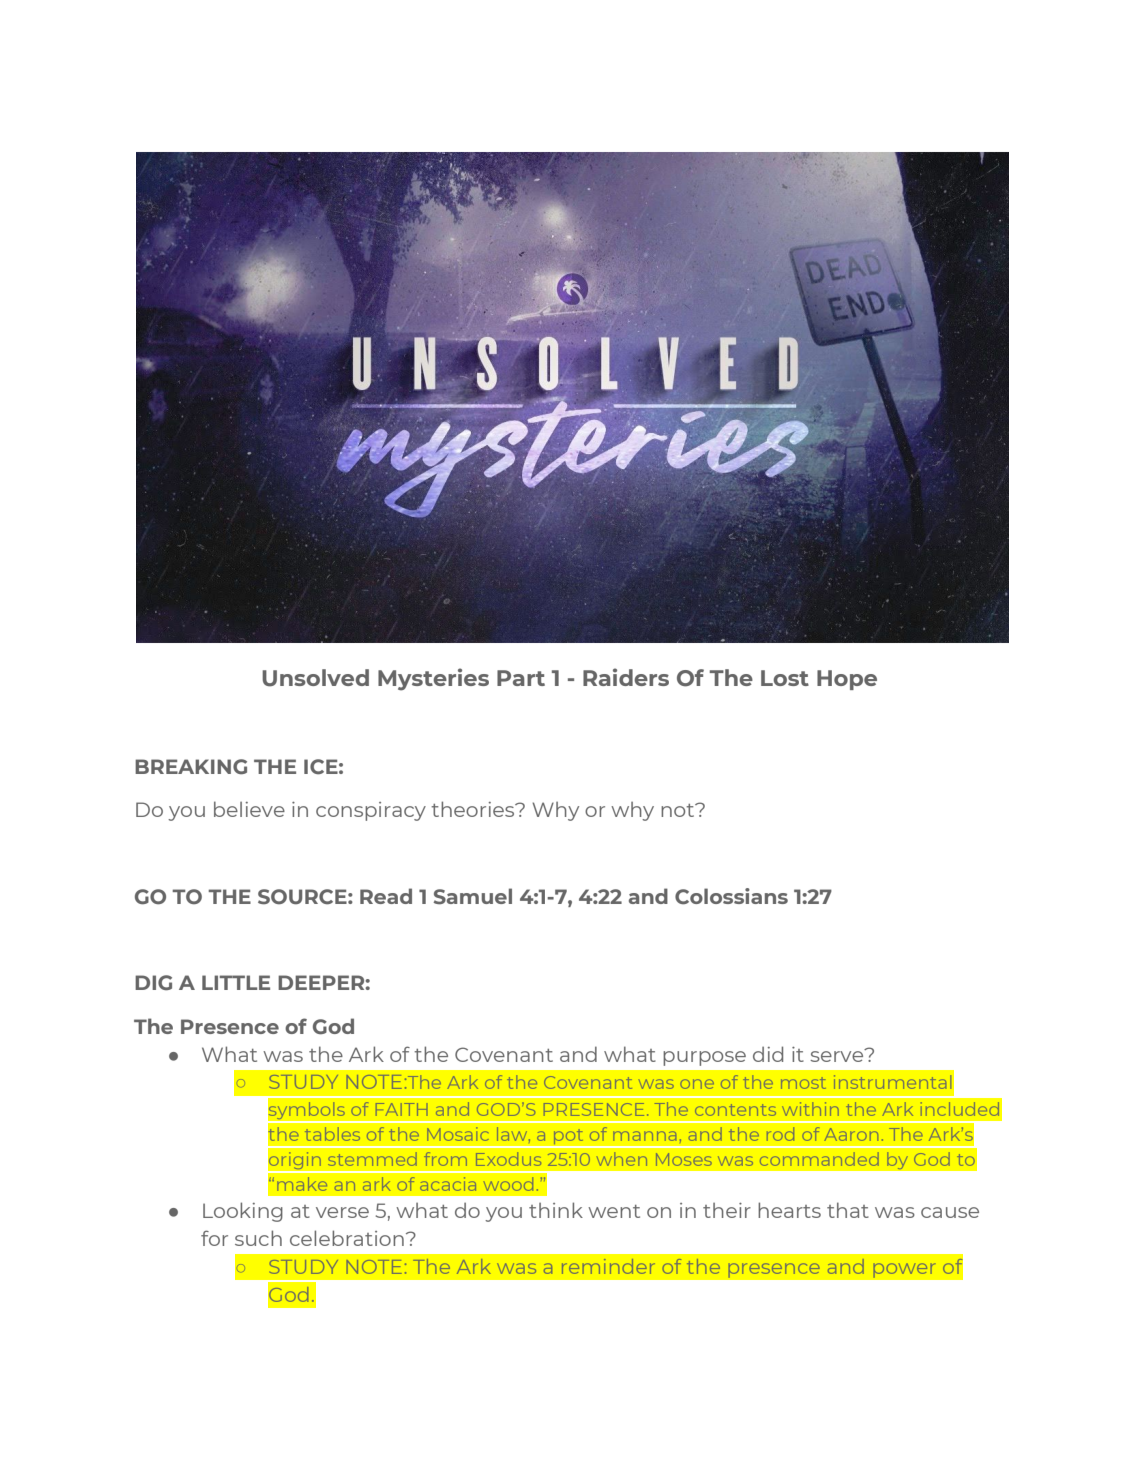 This screenshot has width=1140, height=1475. Describe the element at coordinates (608, 1266) in the screenshot. I see `reminder` at that location.
